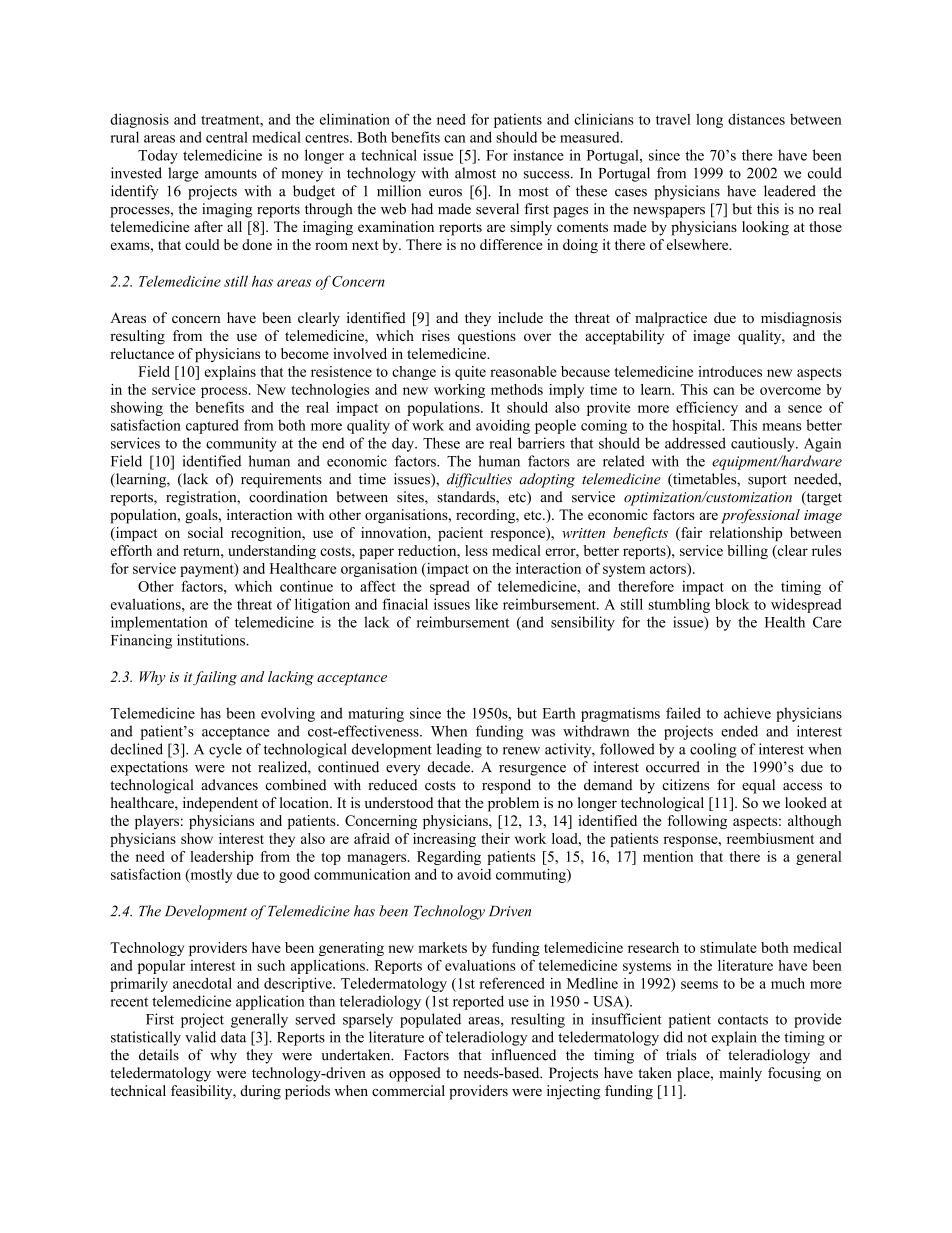 The width and height of the screenshot is (952, 1233). What do you see at coordinates (221, 858) in the screenshot?
I see `leadership` at bounding box center [221, 858].
